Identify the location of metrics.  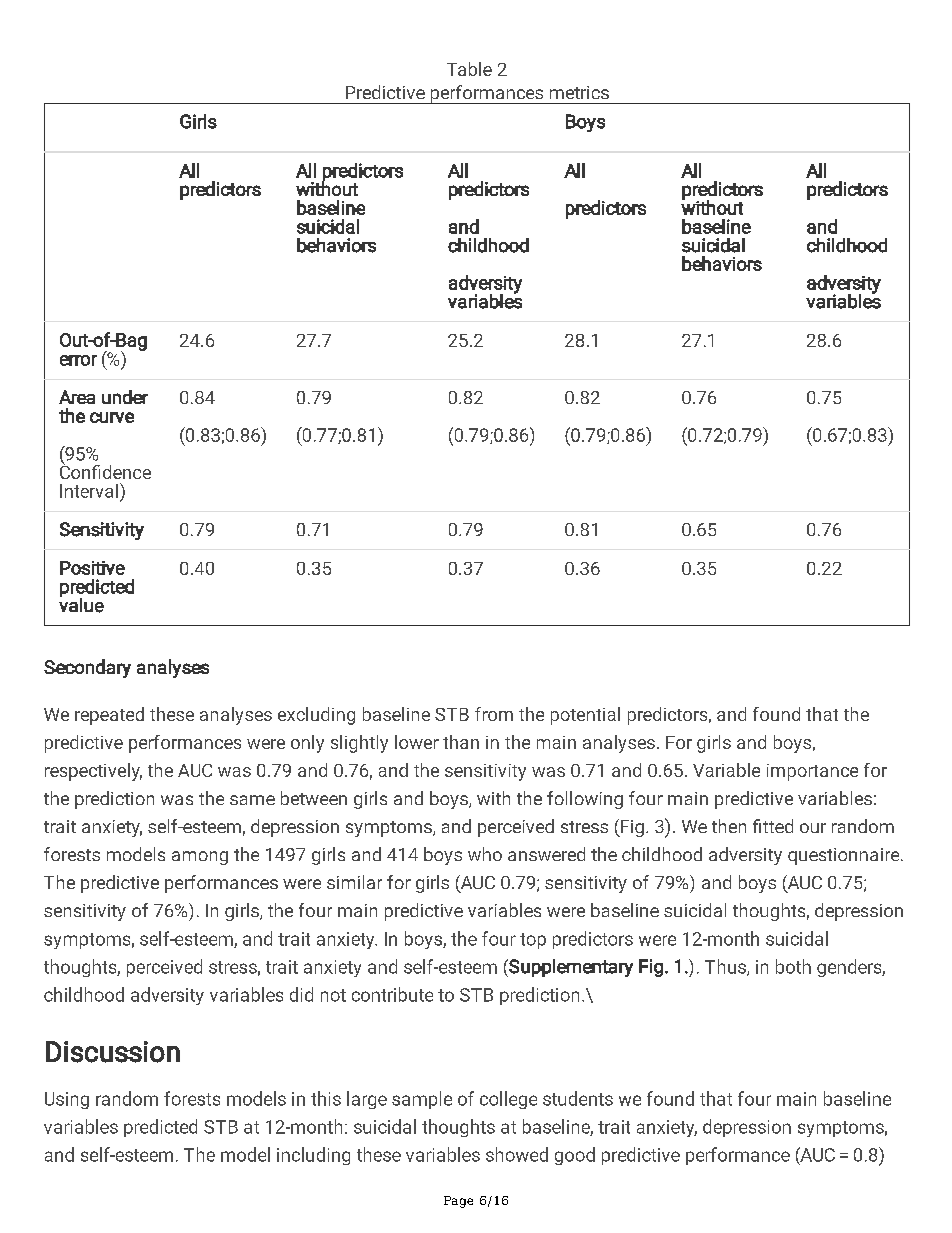
(579, 92).
